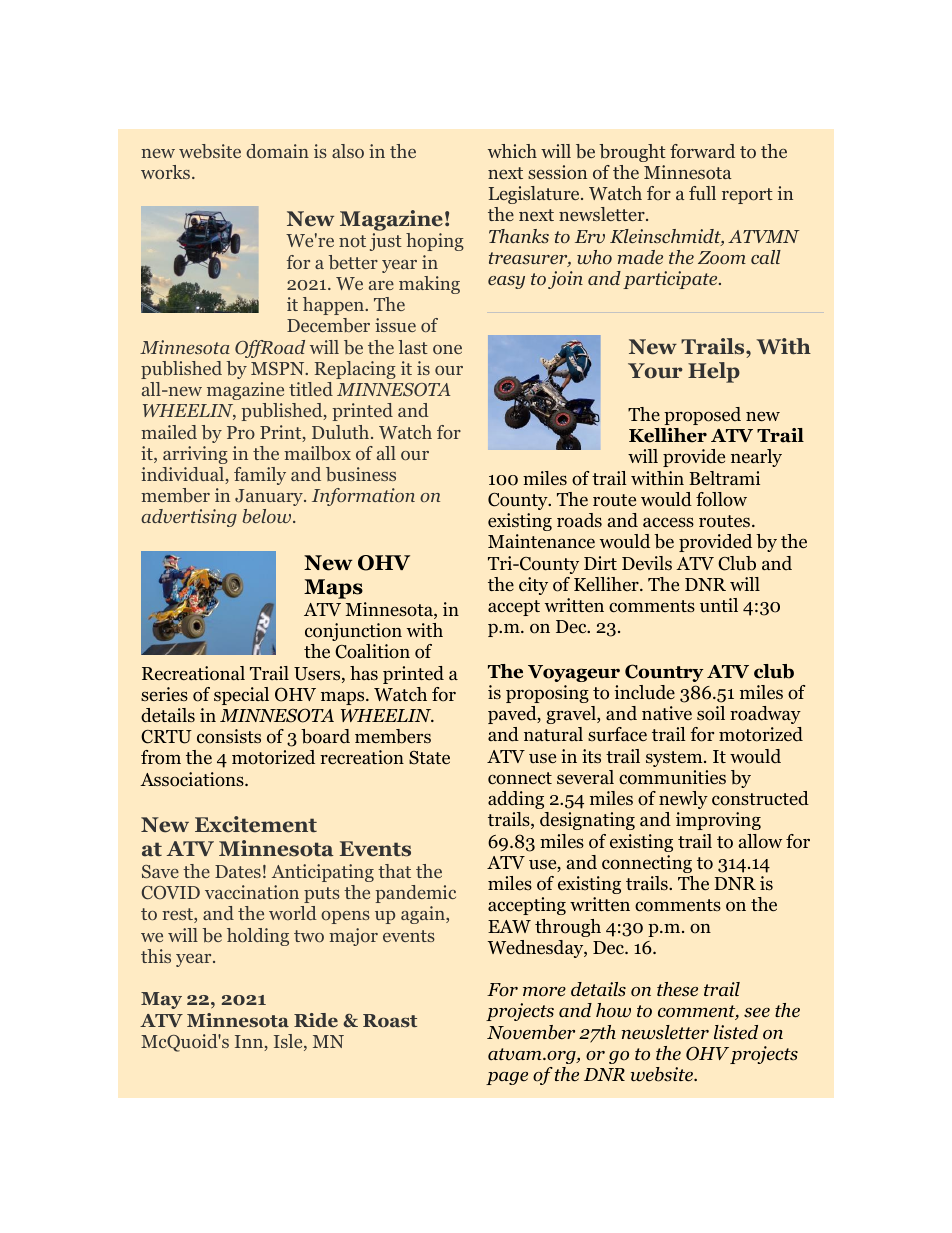 The height and width of the screenshot is (1233, 952). I want to click on May, so click(161, 1000).
